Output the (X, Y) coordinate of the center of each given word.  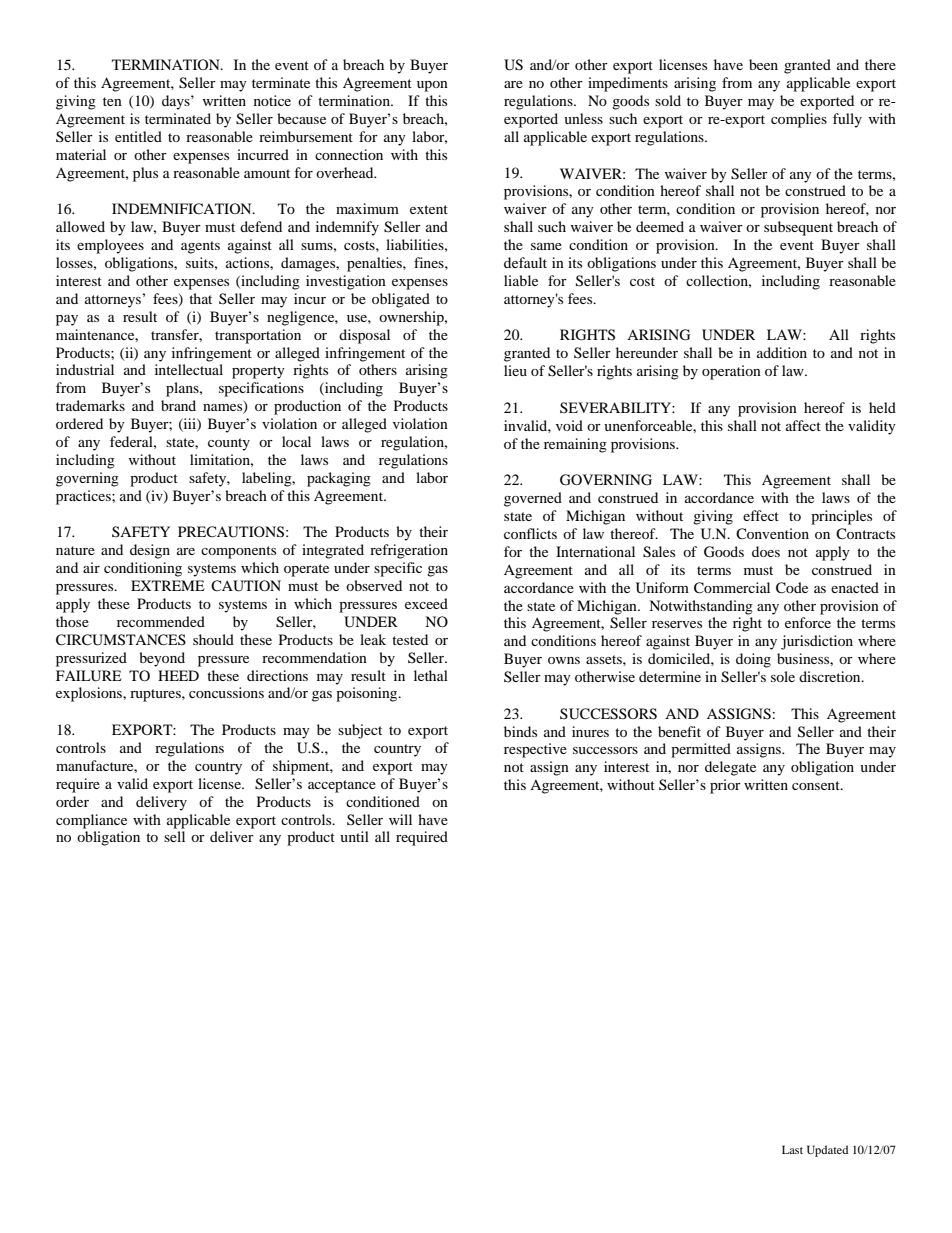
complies (799, 120)
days (177, 102)
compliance (91, 821)
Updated (827, 1151)
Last (792, 1149)
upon (432, 86)
